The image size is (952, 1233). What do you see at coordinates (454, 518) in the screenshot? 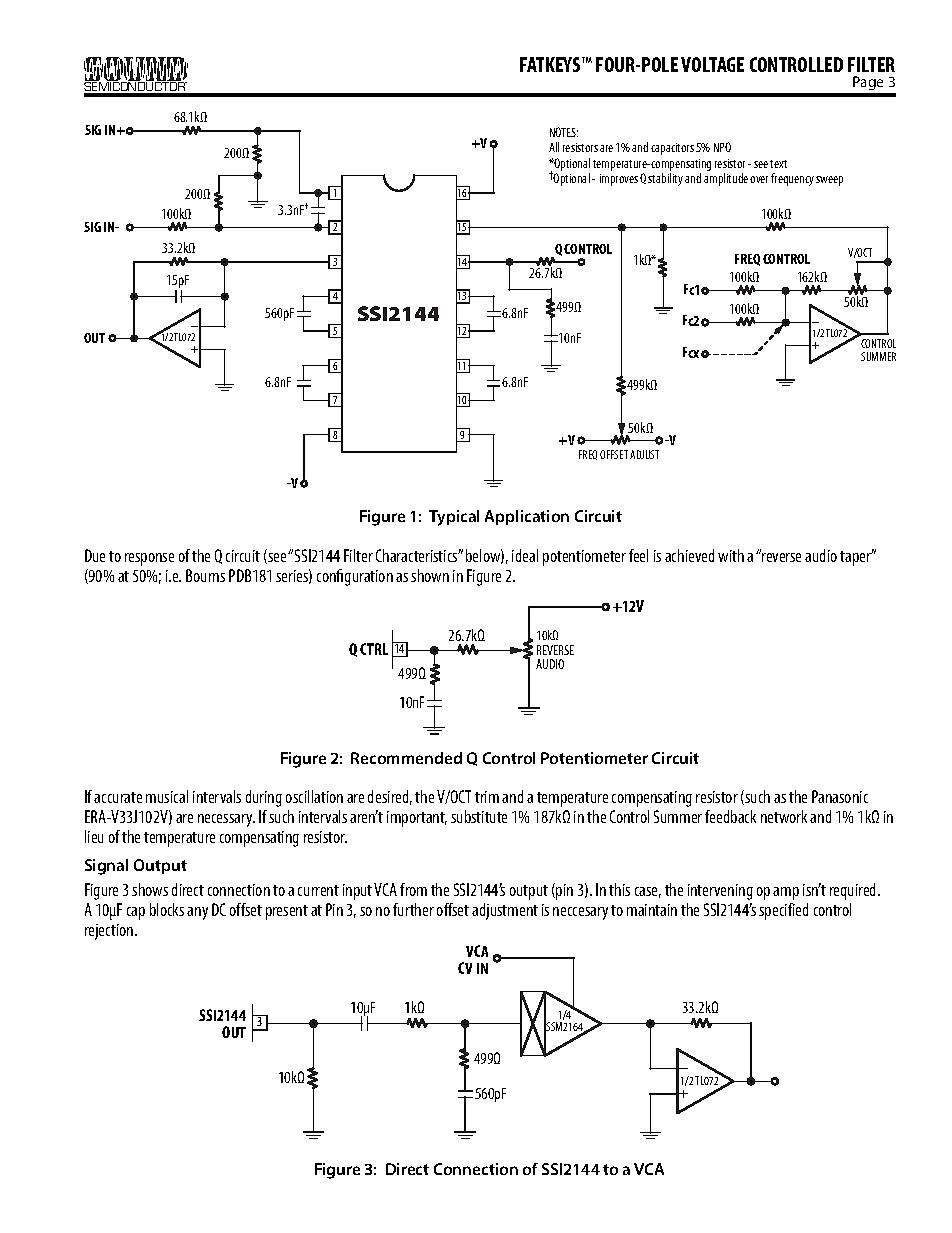
I see `Typical` at bounding box center [454, 518].
